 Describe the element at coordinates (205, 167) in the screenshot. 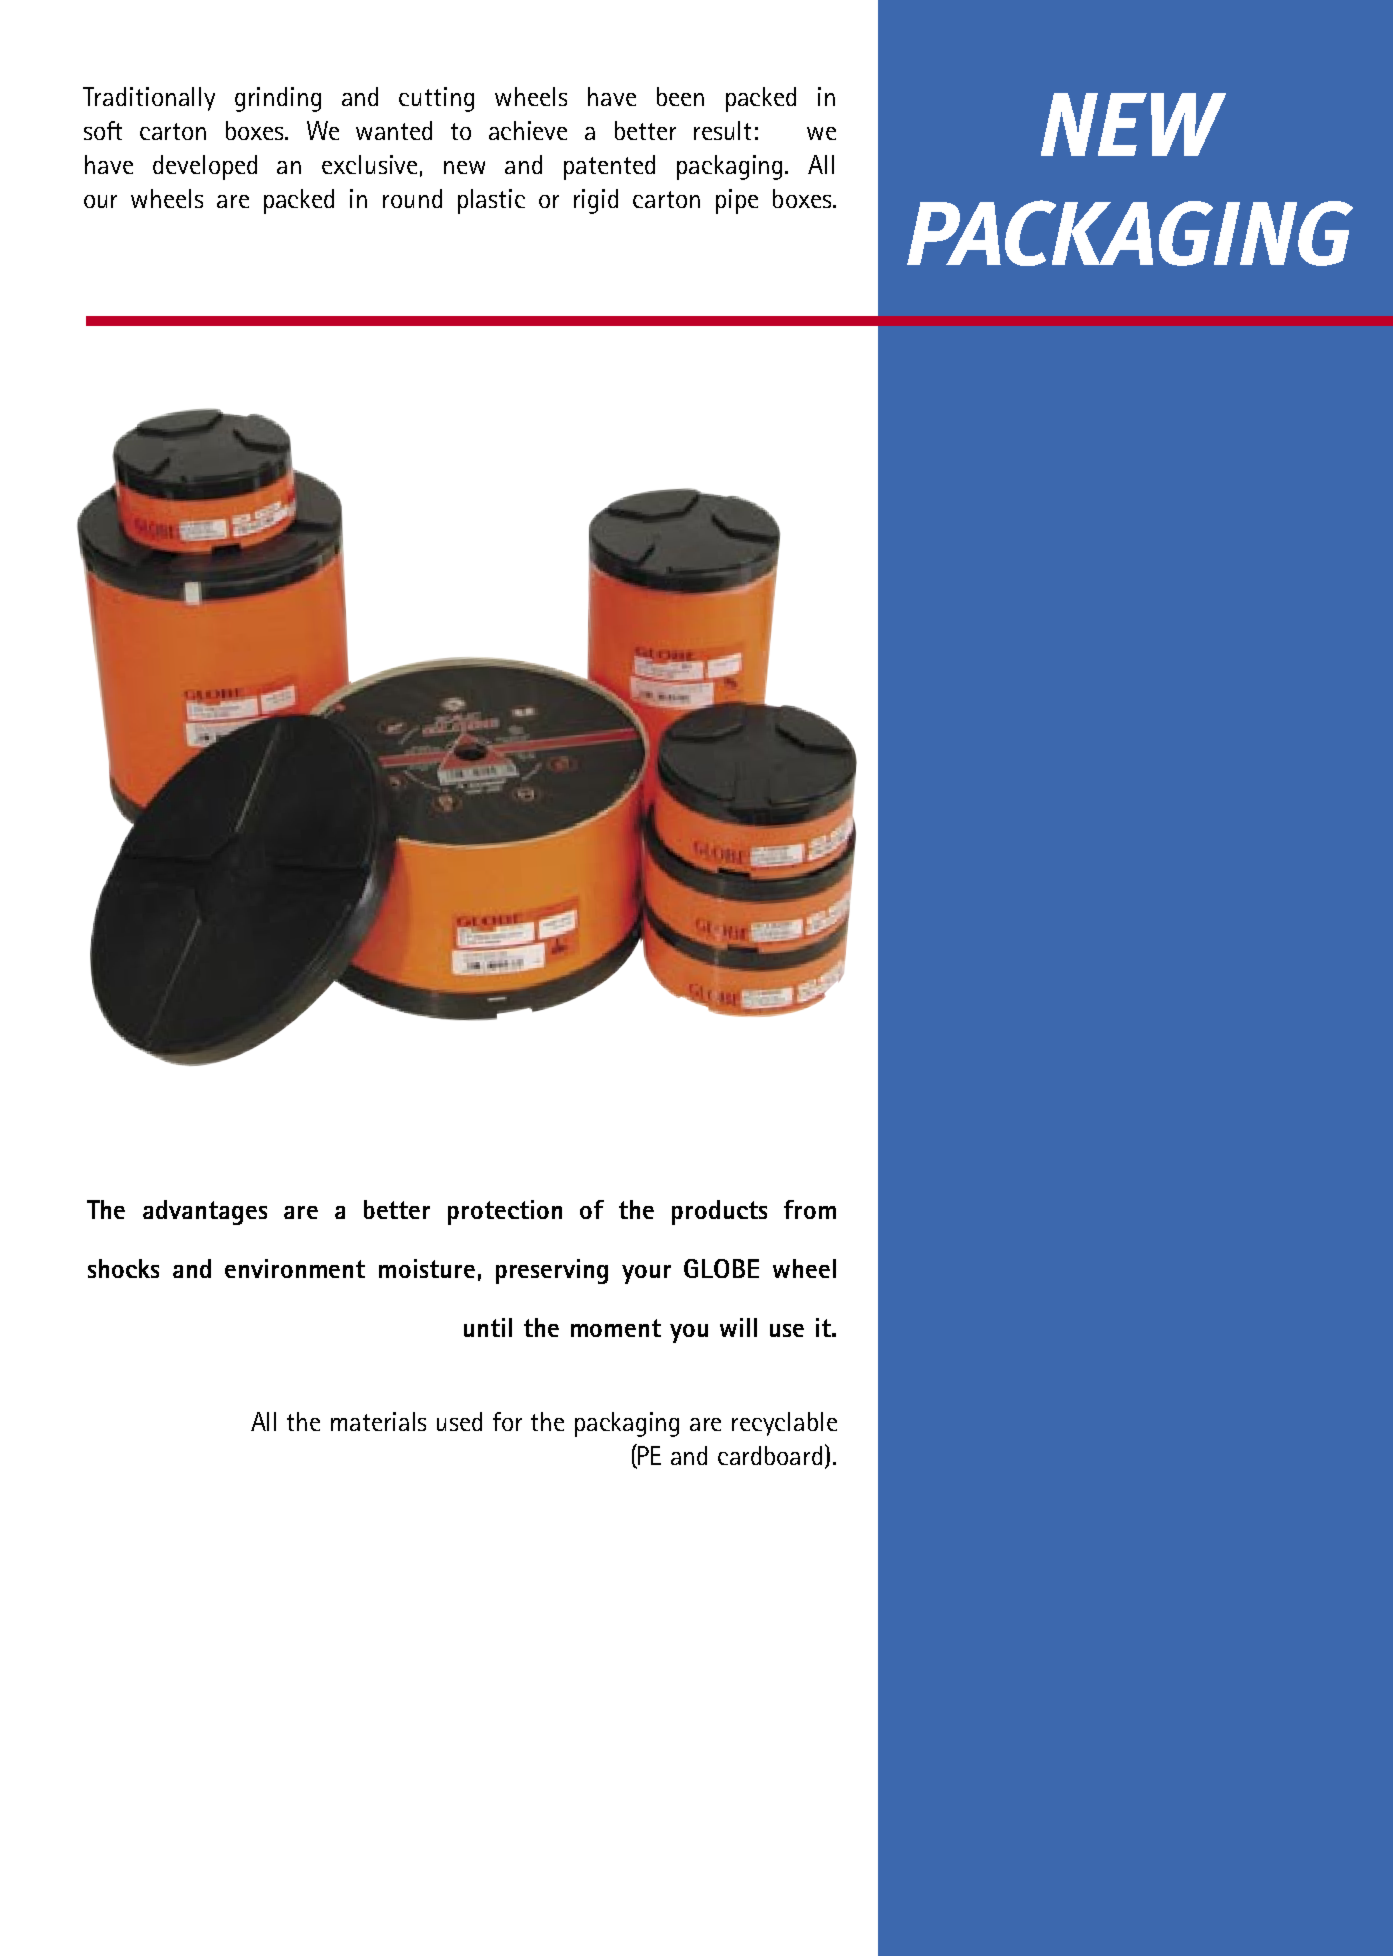

I see `developed` at that location.
